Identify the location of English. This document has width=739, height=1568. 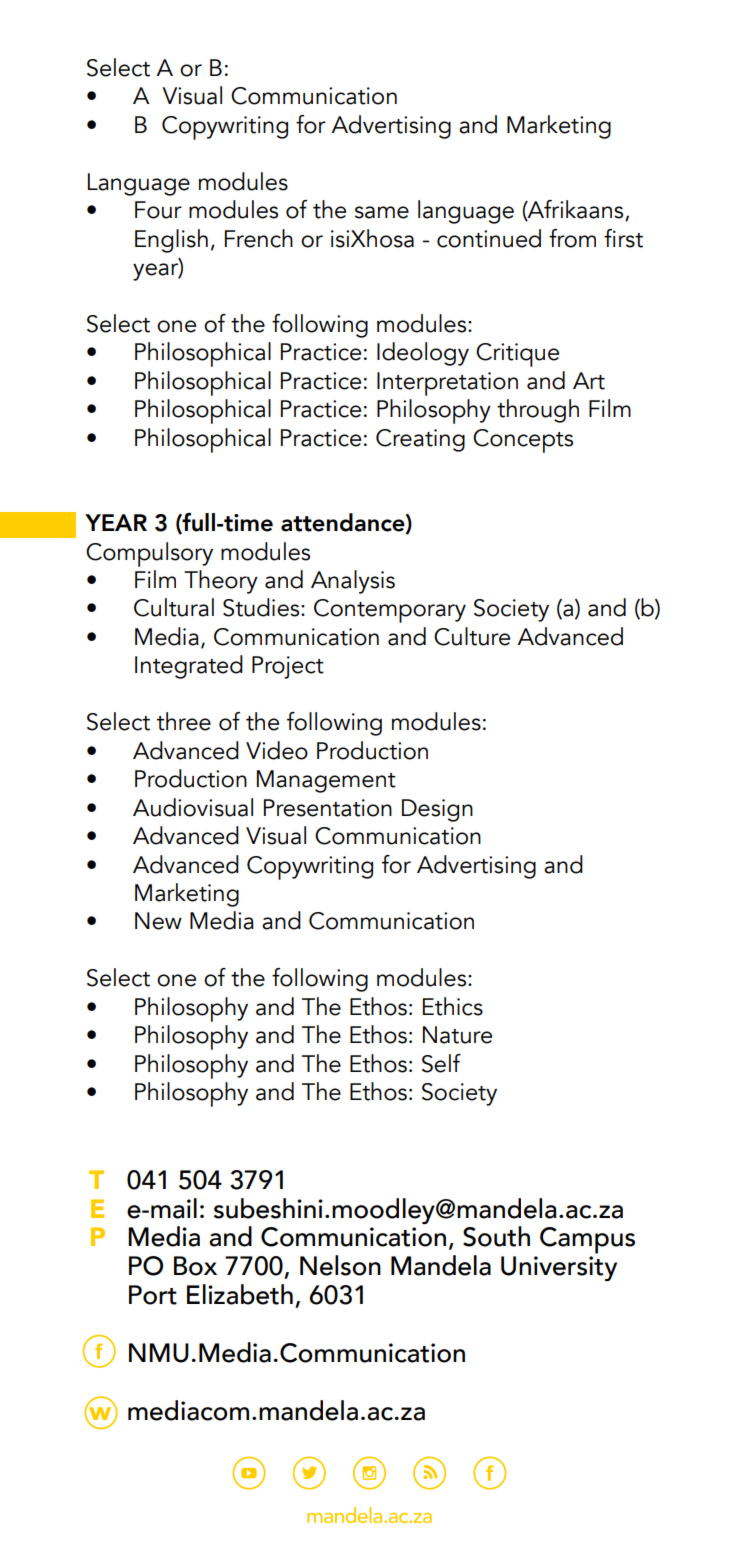
(171, 241).
